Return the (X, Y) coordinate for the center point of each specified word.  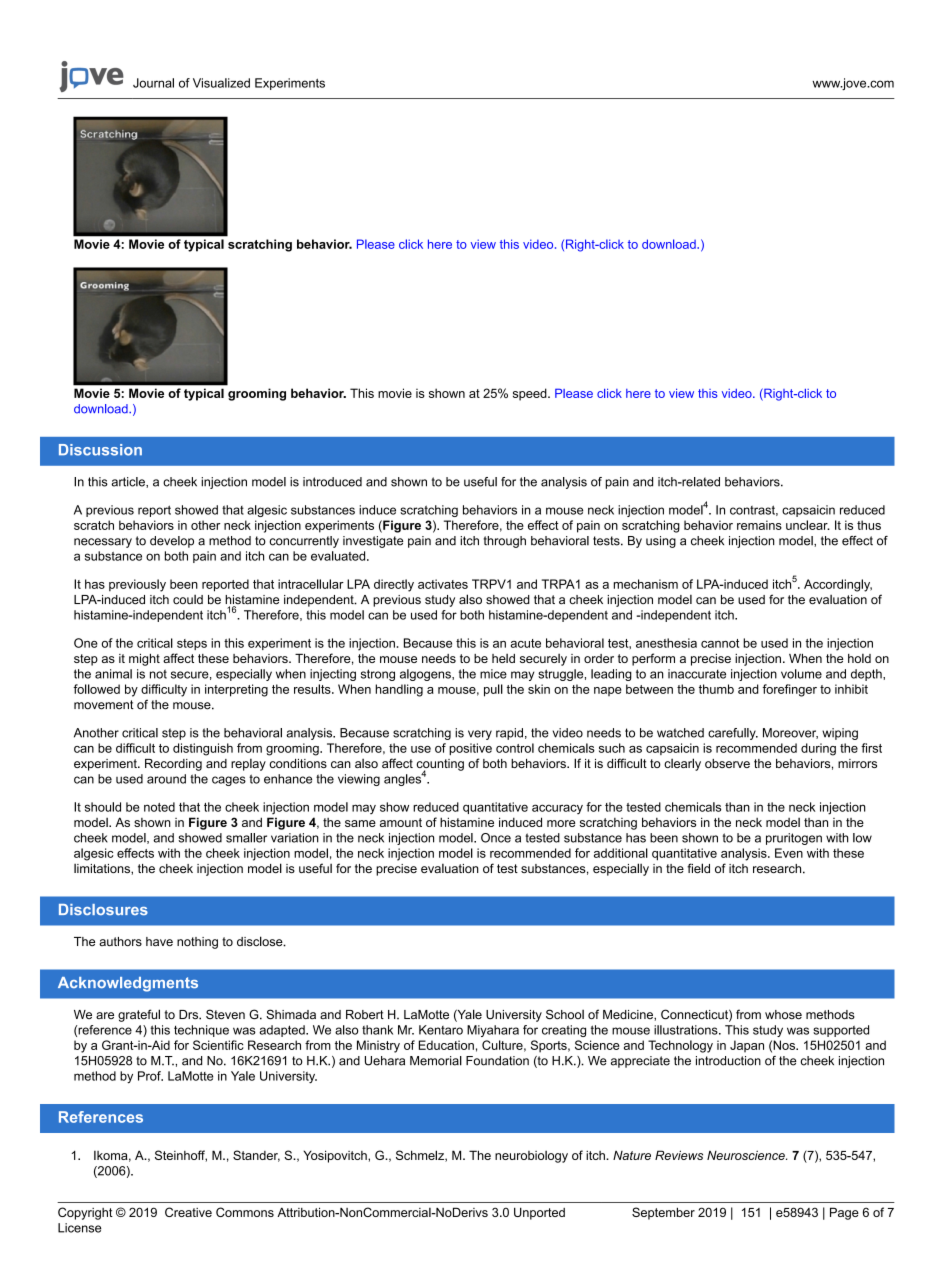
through (505, 542)
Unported (539, 1213)
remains (759, 525)
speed (531, 394)
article (129, 482)
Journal (153, 83)
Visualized (221, 83)
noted (159, 807)
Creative (188, 1212)
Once (496, 838)
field (698, 868)
